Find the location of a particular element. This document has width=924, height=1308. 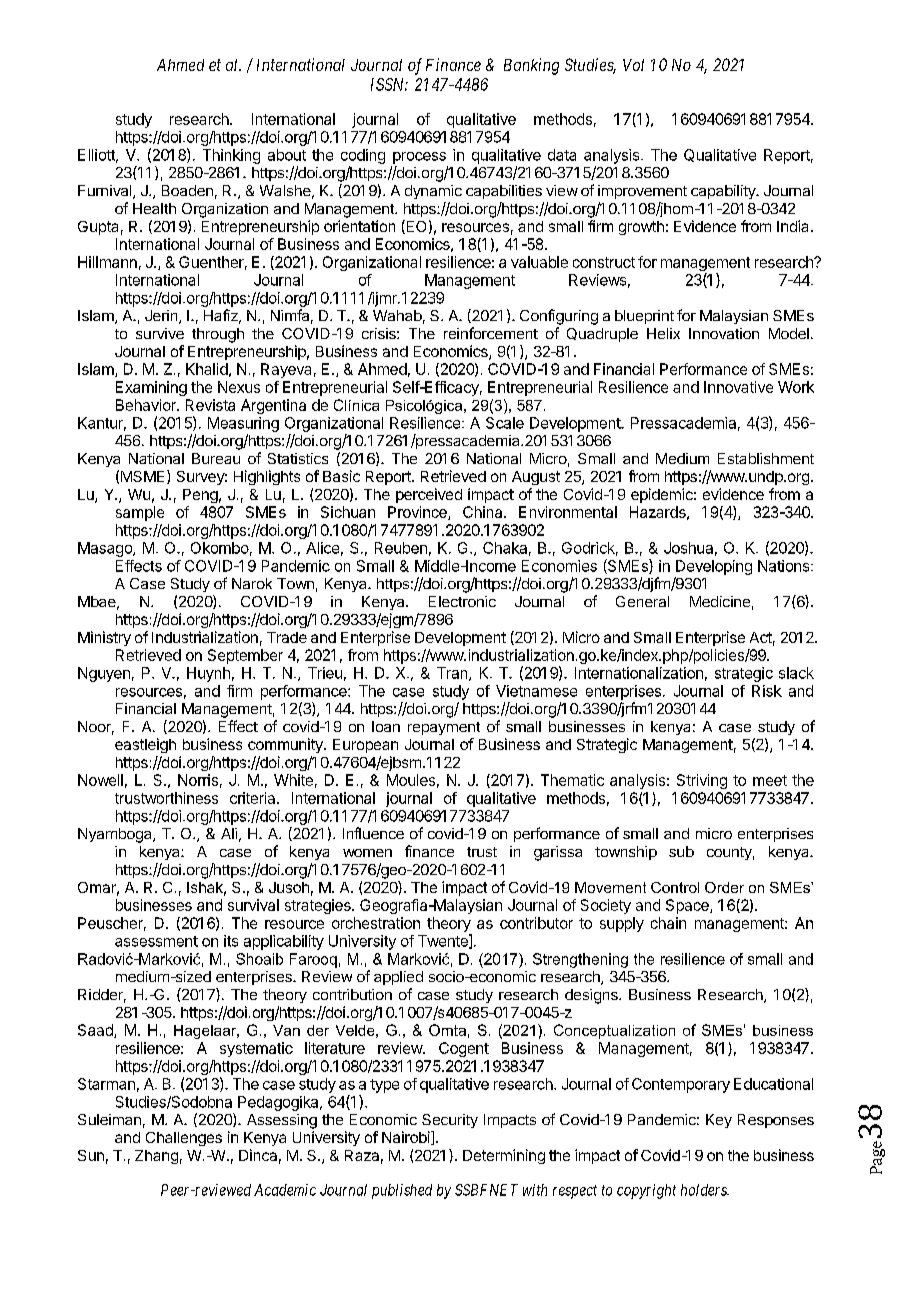

perceived is located at coordinates (429, 495).
